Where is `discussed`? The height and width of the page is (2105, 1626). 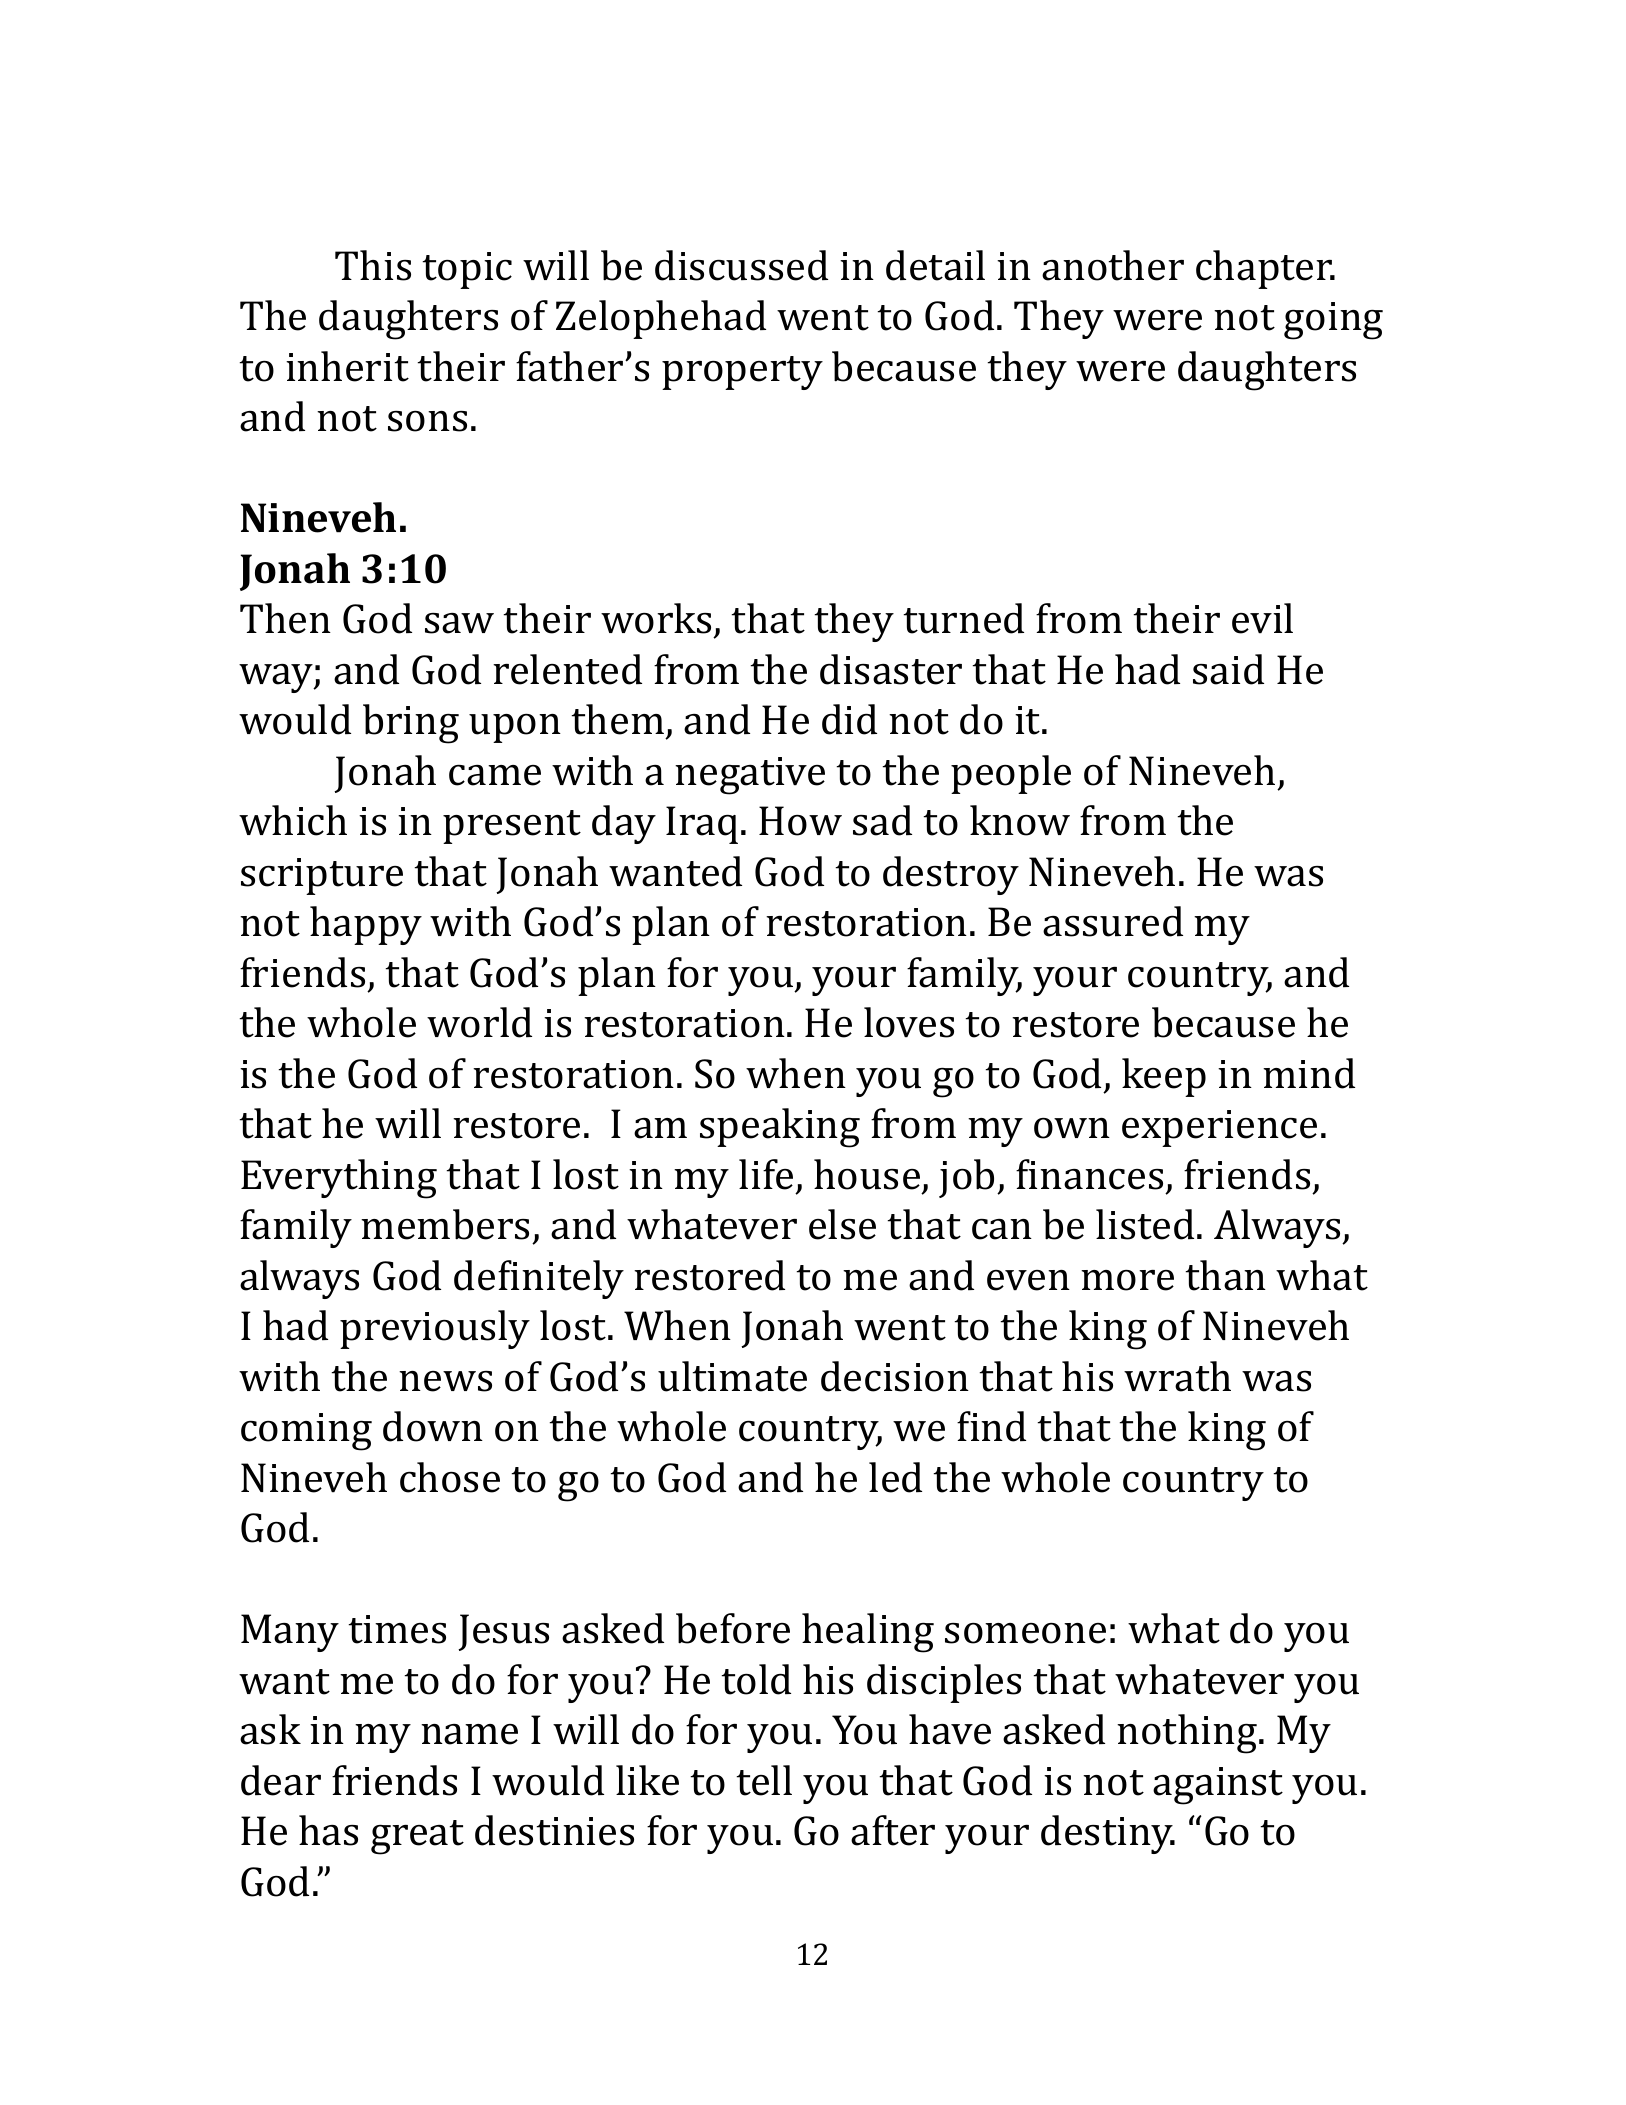
discussed is located at coordinates (741, 265).
